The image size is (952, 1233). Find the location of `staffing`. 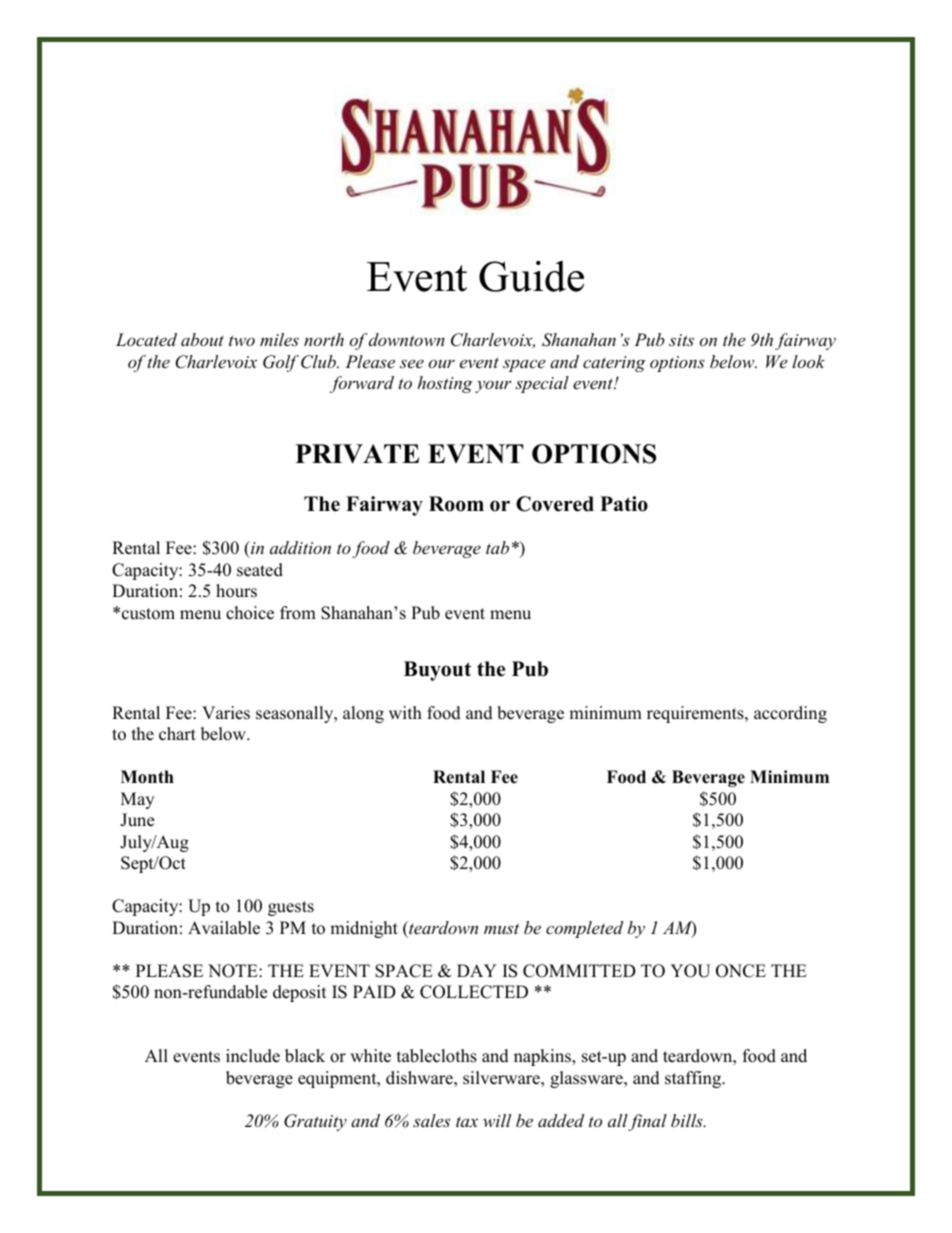

staffing is located at coordinates (694, 1079).
